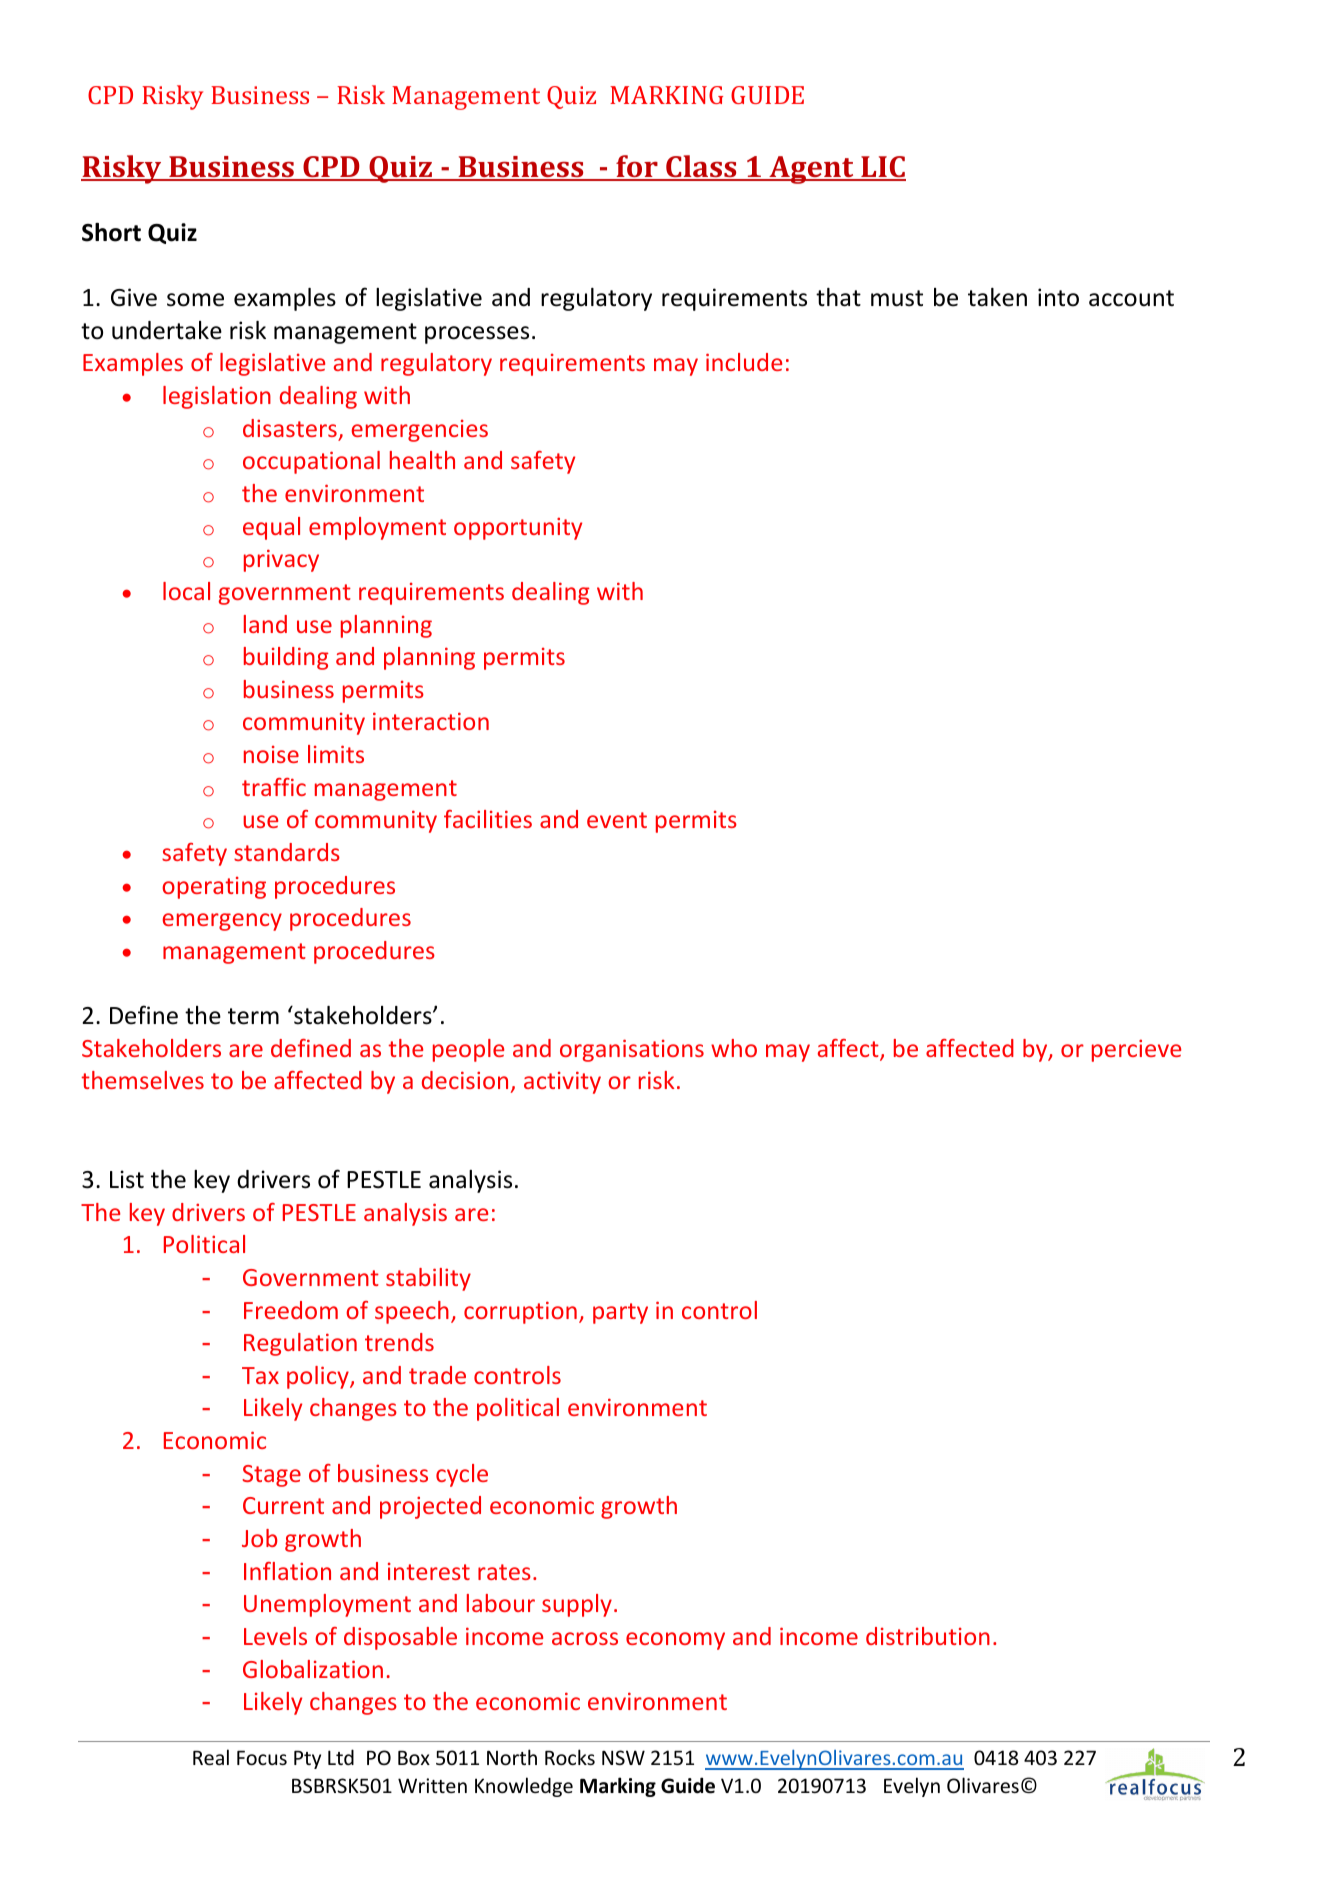  Describe the element at coordinates (195, 300) in the screenshot. I see `some` at that location.
